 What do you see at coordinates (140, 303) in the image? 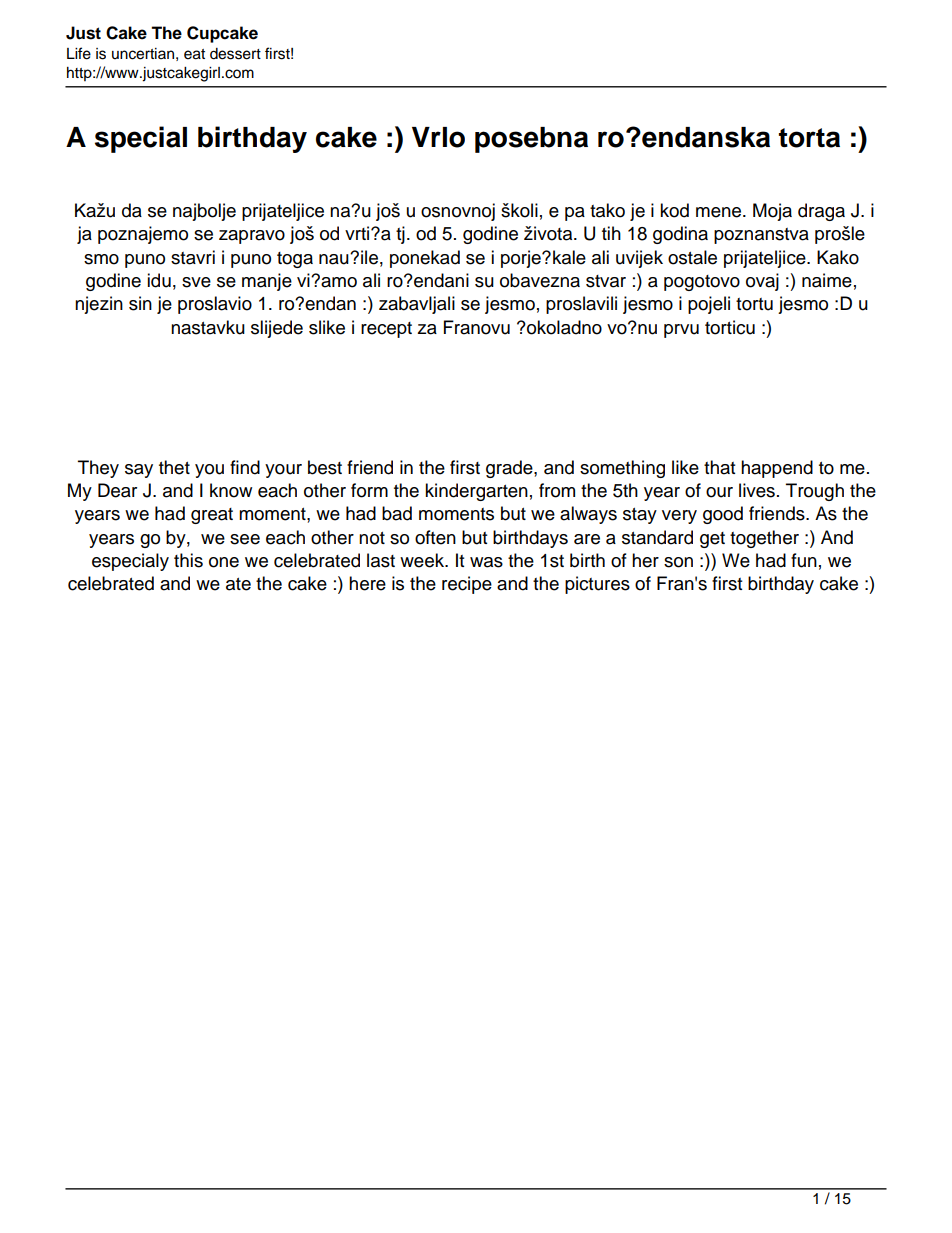
I see `sin` at bounding box center [140, 303].
